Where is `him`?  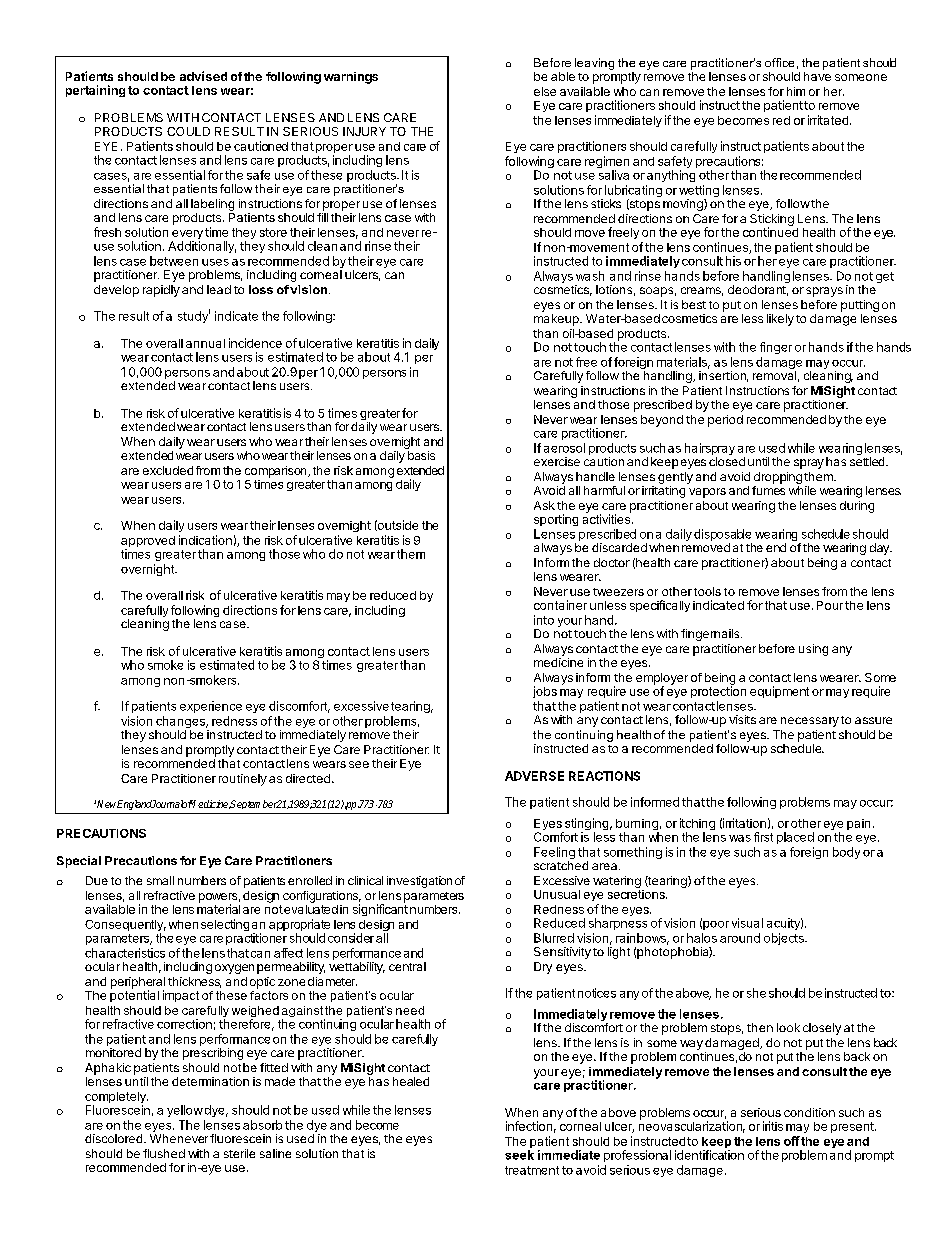 him is located at coordinates (796, 91).
